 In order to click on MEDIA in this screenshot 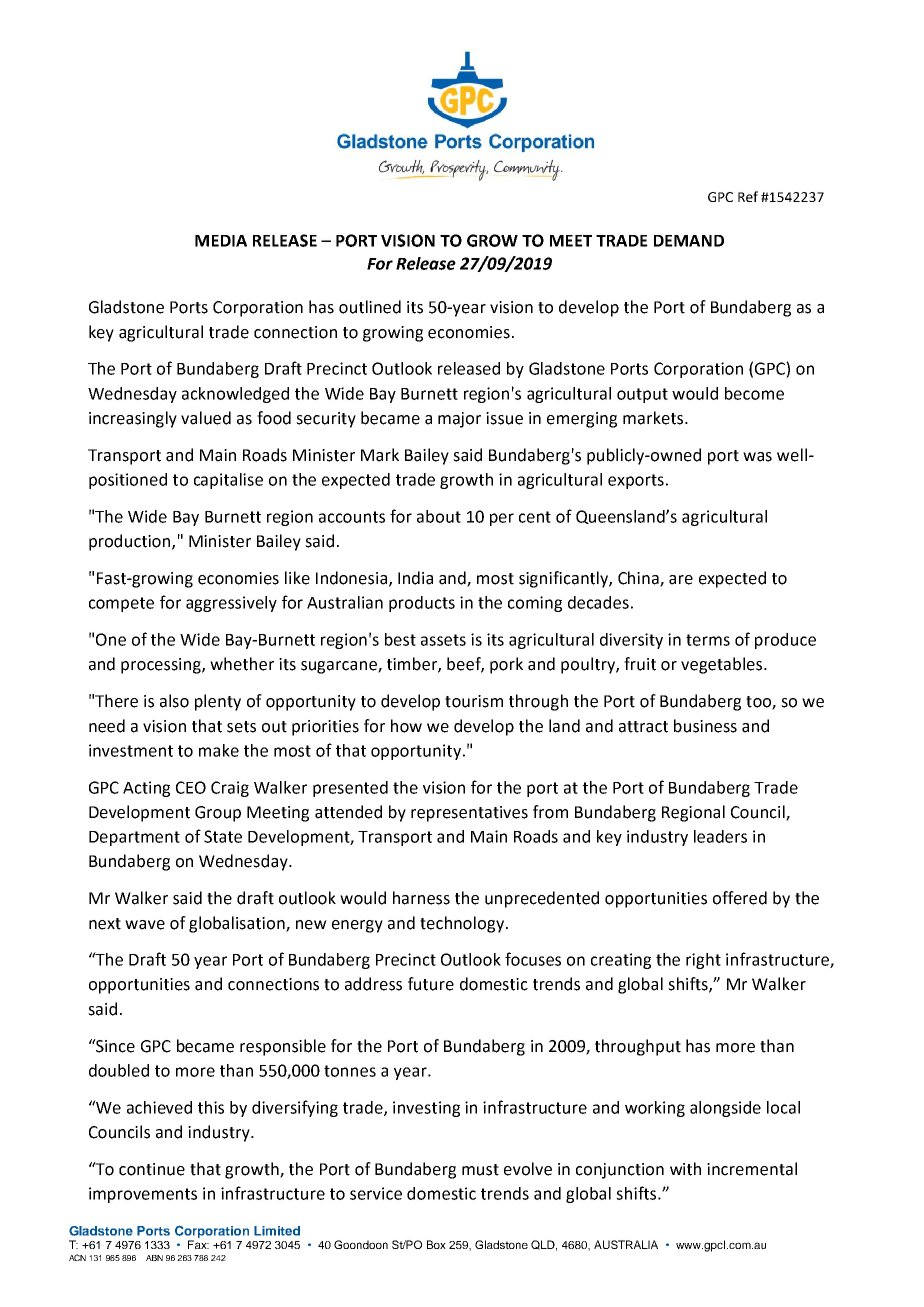, I will do `click(221, 241)`.
